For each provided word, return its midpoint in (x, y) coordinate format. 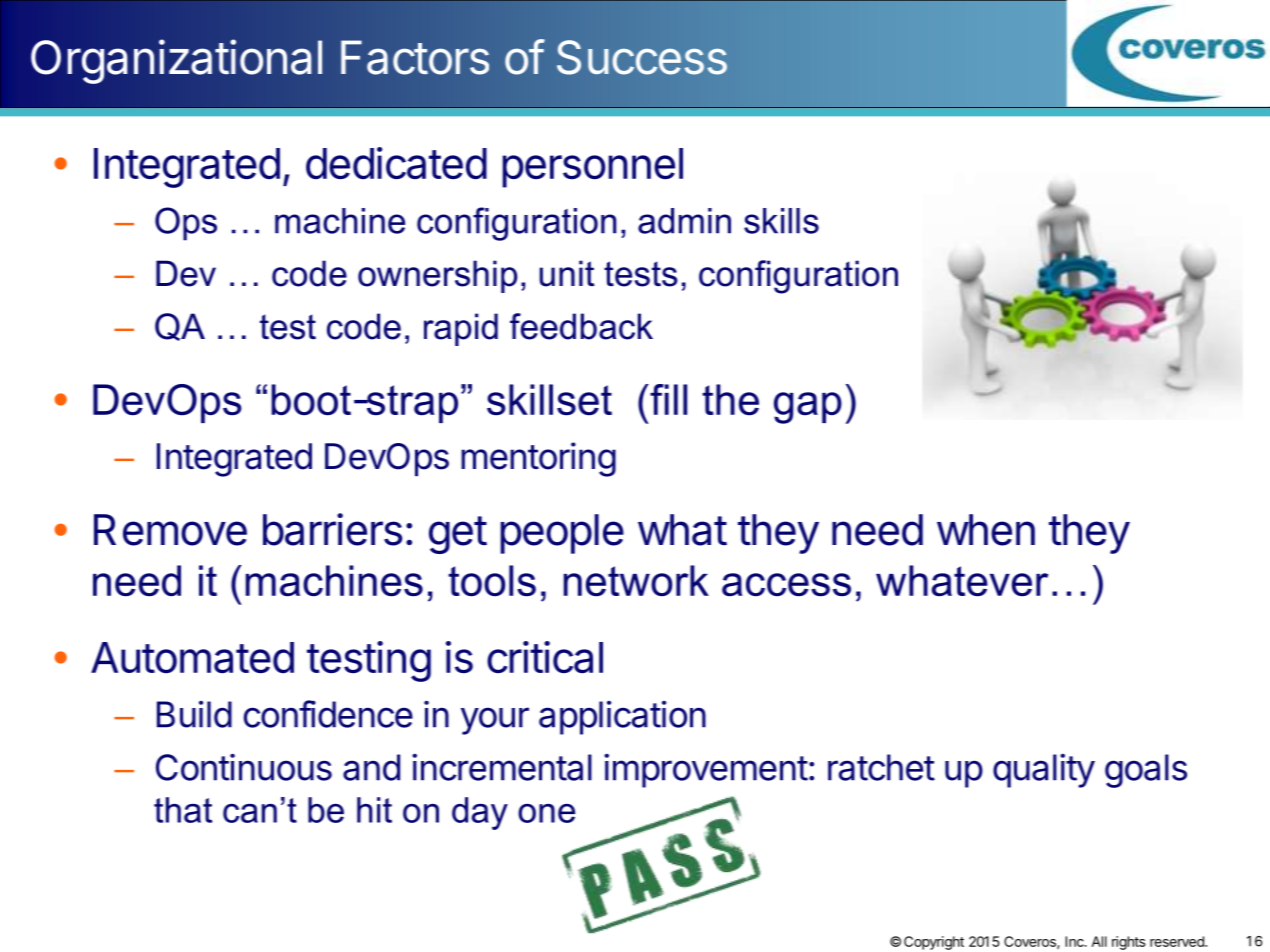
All (1099, 941)
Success (642, 57)
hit (374, 810)
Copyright (934, 943)
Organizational (176, 61)
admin (684, 221)
